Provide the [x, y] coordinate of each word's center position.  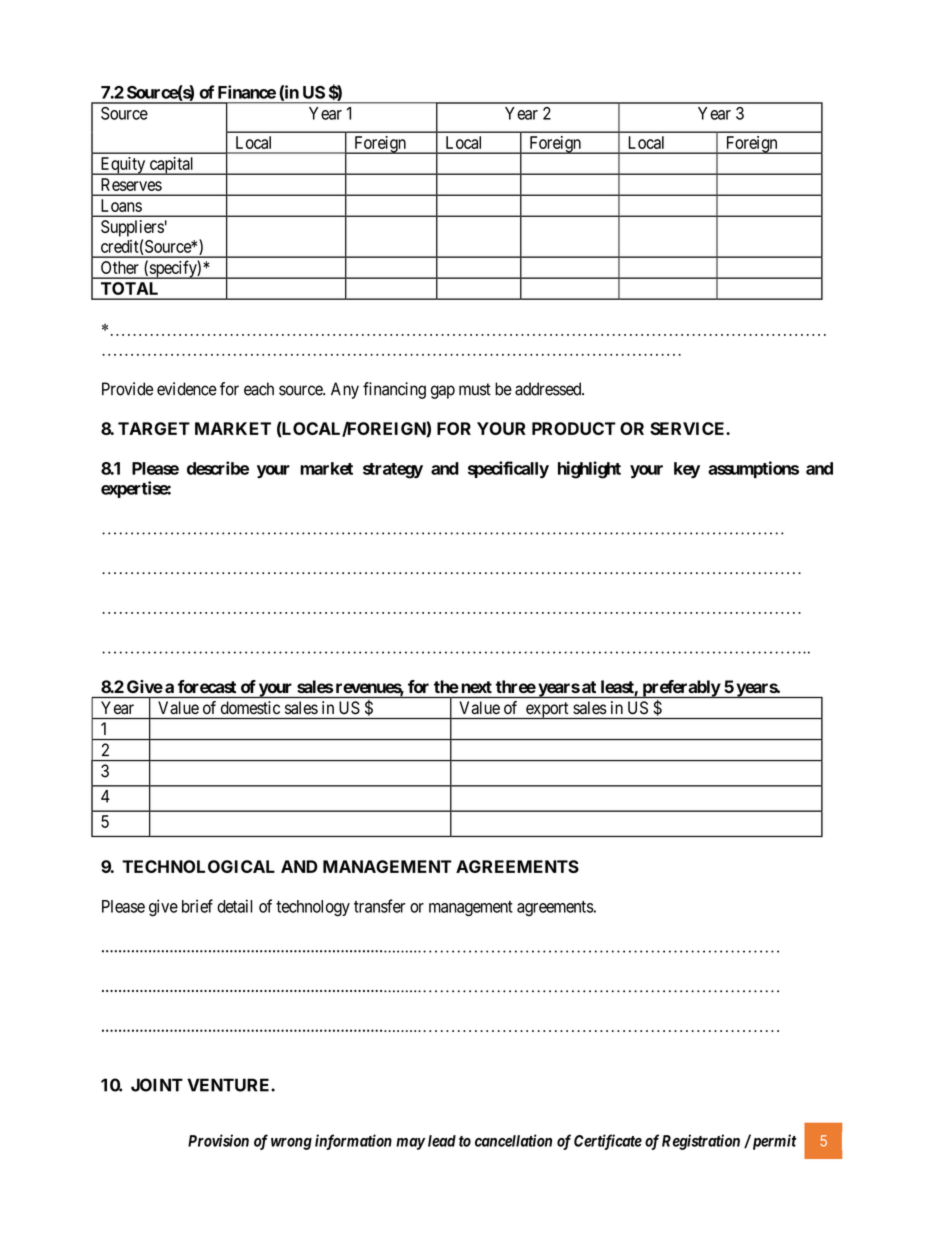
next [477, 687]
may [410, 1144]
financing [394, 390]
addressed [549, 389]
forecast [207, 686]
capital [172, 166]
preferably [680, 689]
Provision [218, 1140]
